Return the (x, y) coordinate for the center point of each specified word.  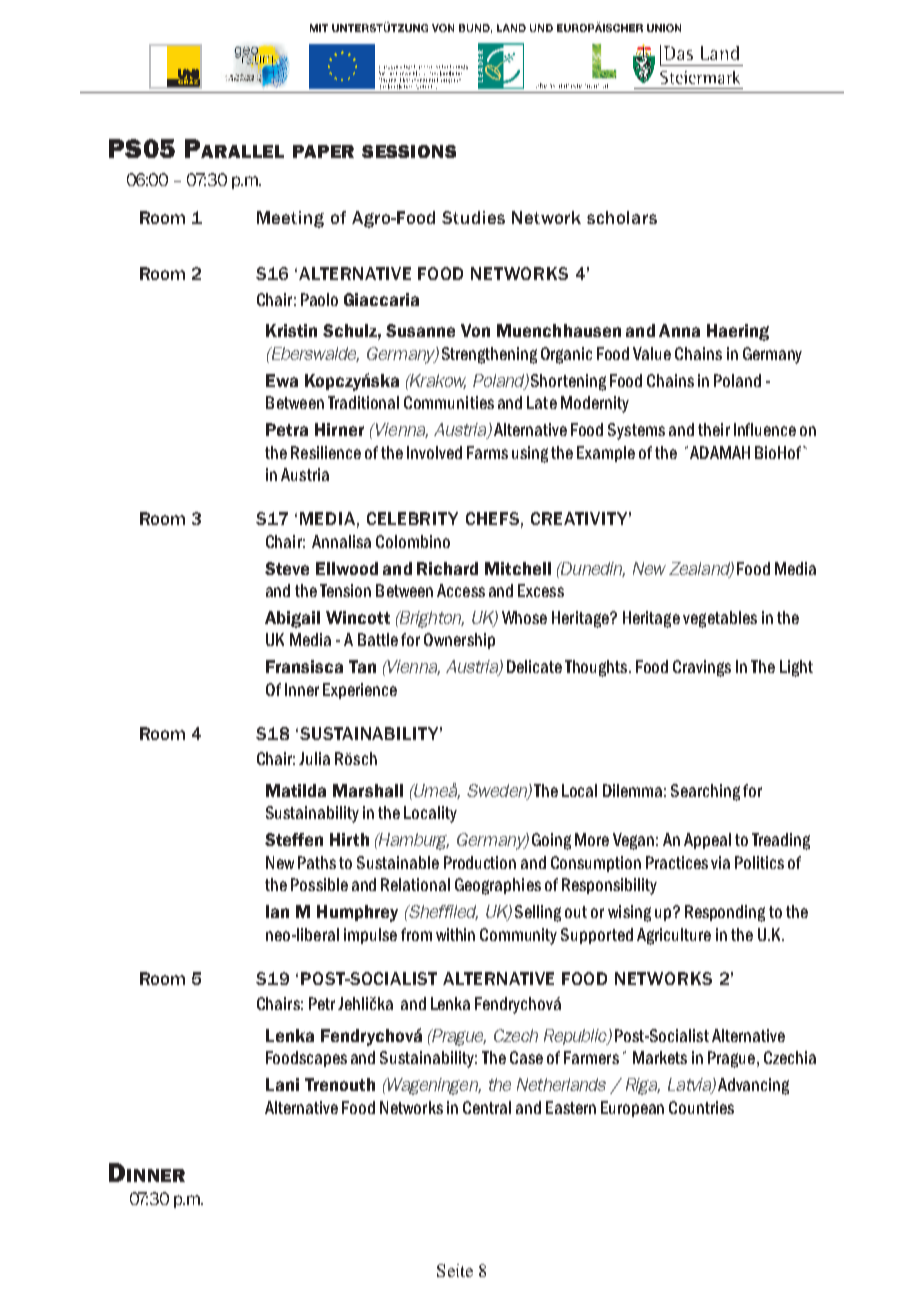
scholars (622, 217)
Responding (725, 913)
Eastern (571, 1107)
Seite (455, 1270)
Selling (538, 913)
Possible (319, 884)
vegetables (720, 619)
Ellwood (347, 568)
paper (323, 151)
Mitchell (518, 568)
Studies (473, 217)
